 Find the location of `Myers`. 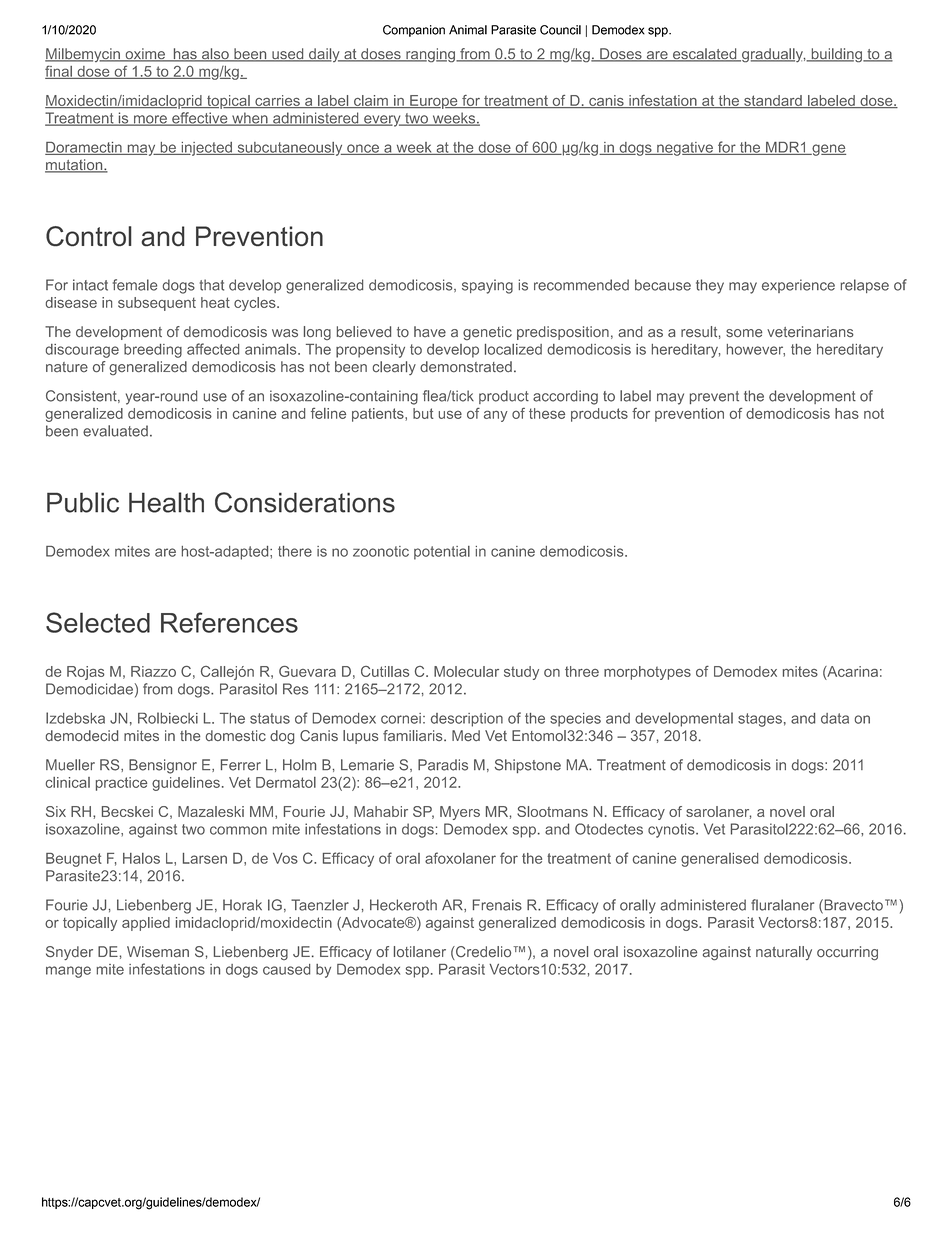

Myers is located at coordinates (460, 813).
